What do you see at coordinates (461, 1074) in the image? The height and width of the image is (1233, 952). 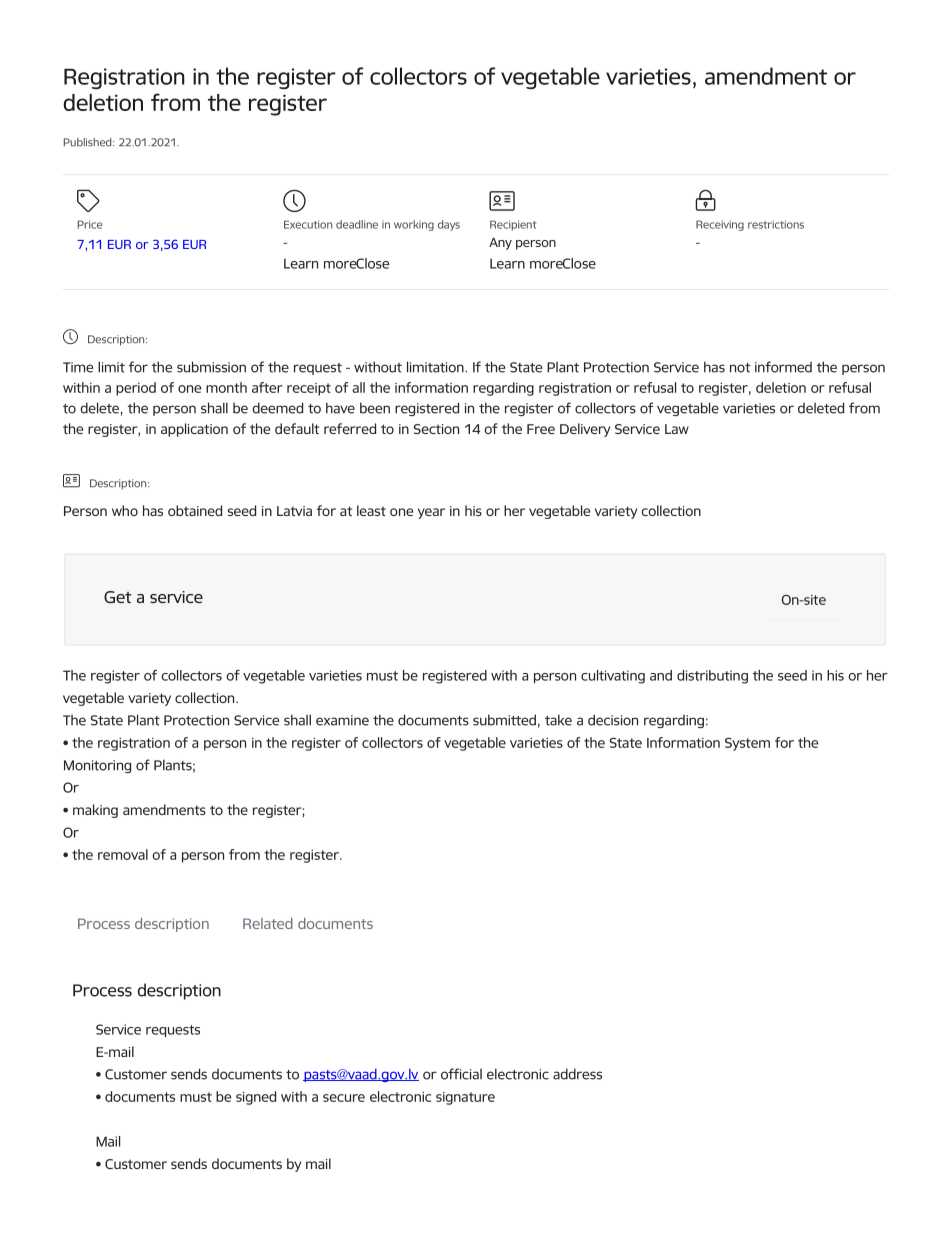 I see `official` at bounding box center [461, 1074].
